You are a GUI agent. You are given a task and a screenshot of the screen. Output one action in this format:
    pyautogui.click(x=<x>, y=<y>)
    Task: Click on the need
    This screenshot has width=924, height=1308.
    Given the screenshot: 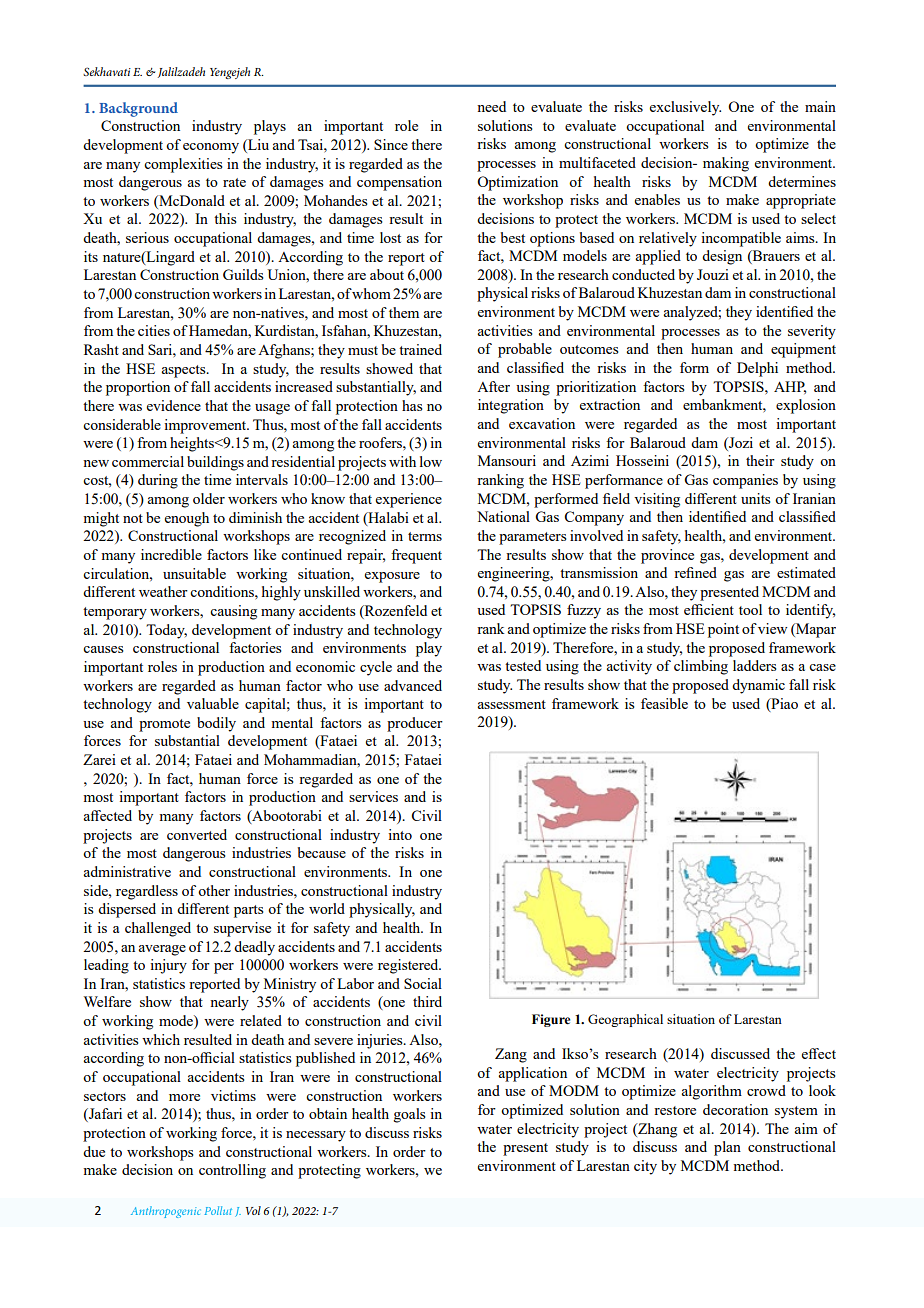 What is the action you would take?
    pyautogui.click(x=491, y=106)
